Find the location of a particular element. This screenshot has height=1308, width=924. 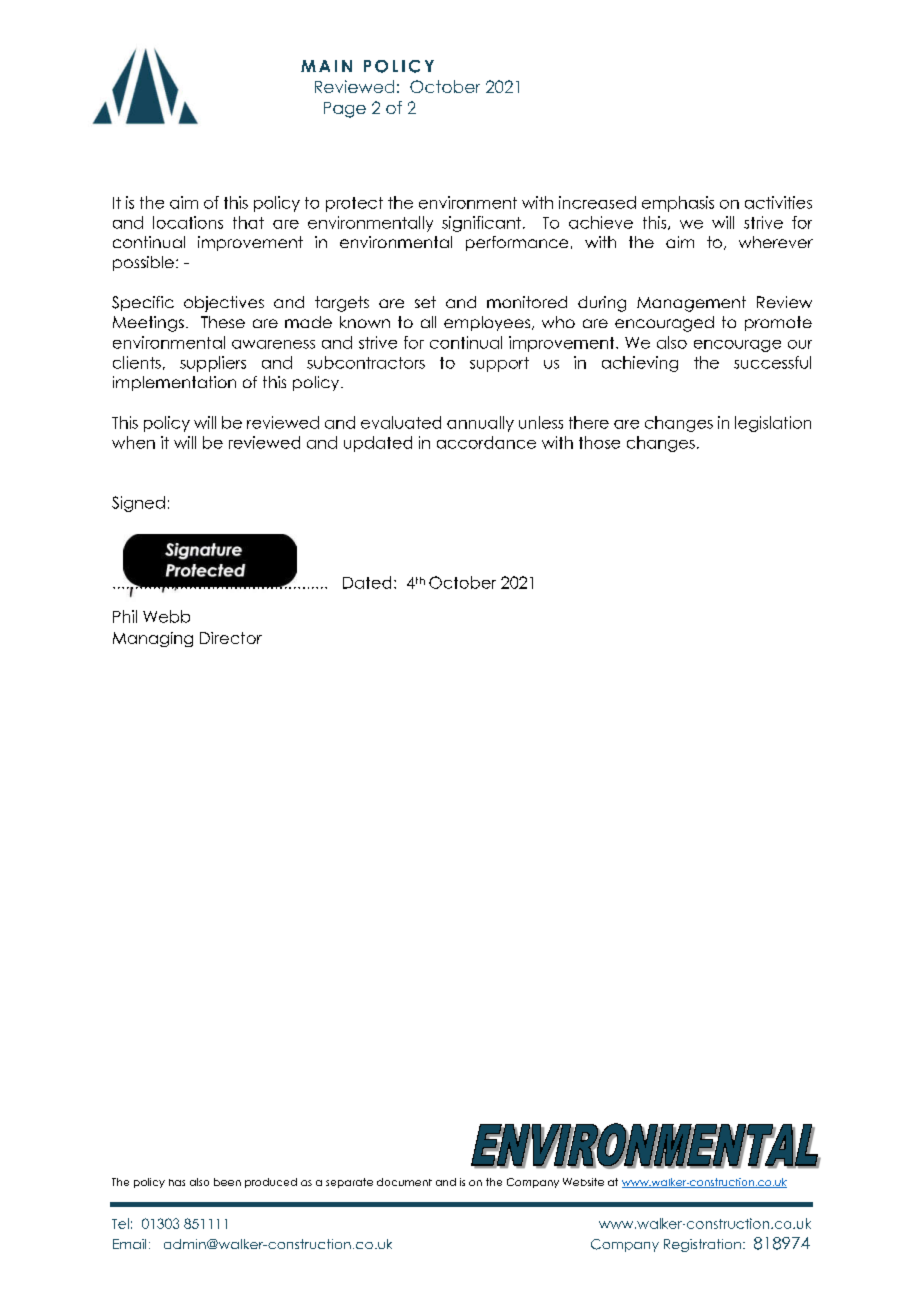

document is located at coordinates (404, 1182).
